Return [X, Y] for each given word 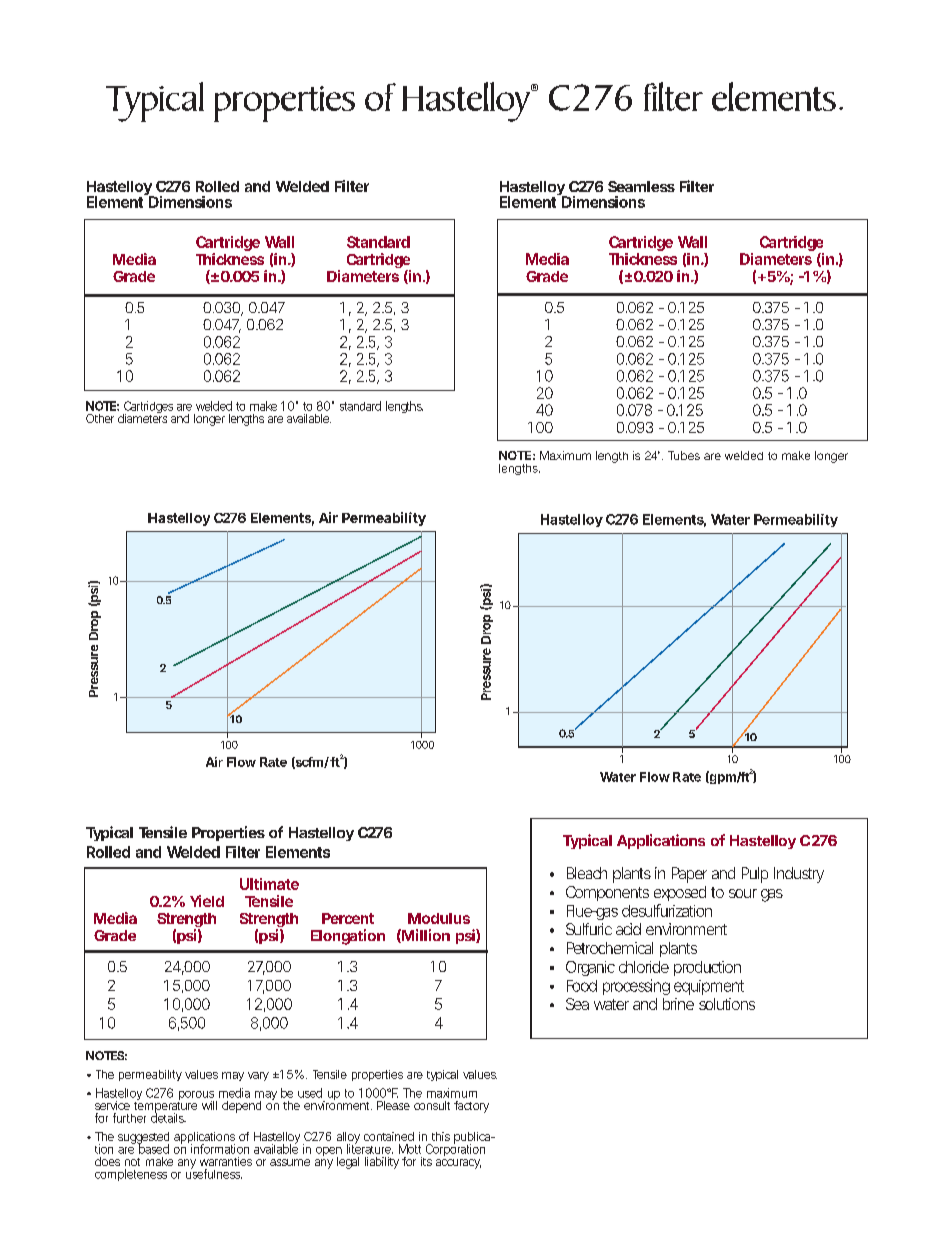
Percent [348, 918]
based [153, 1148]
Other [100, 418]
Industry [799, 875]
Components [607, 893]
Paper [689, 875]
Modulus [439, 918]
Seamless [641, 186]
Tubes [684, 455]
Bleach [587, 873]
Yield [207, 901]
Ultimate [269, 884]
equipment [709, 987]
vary [258, 1076]
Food [582, 986]
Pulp [755, 875]
